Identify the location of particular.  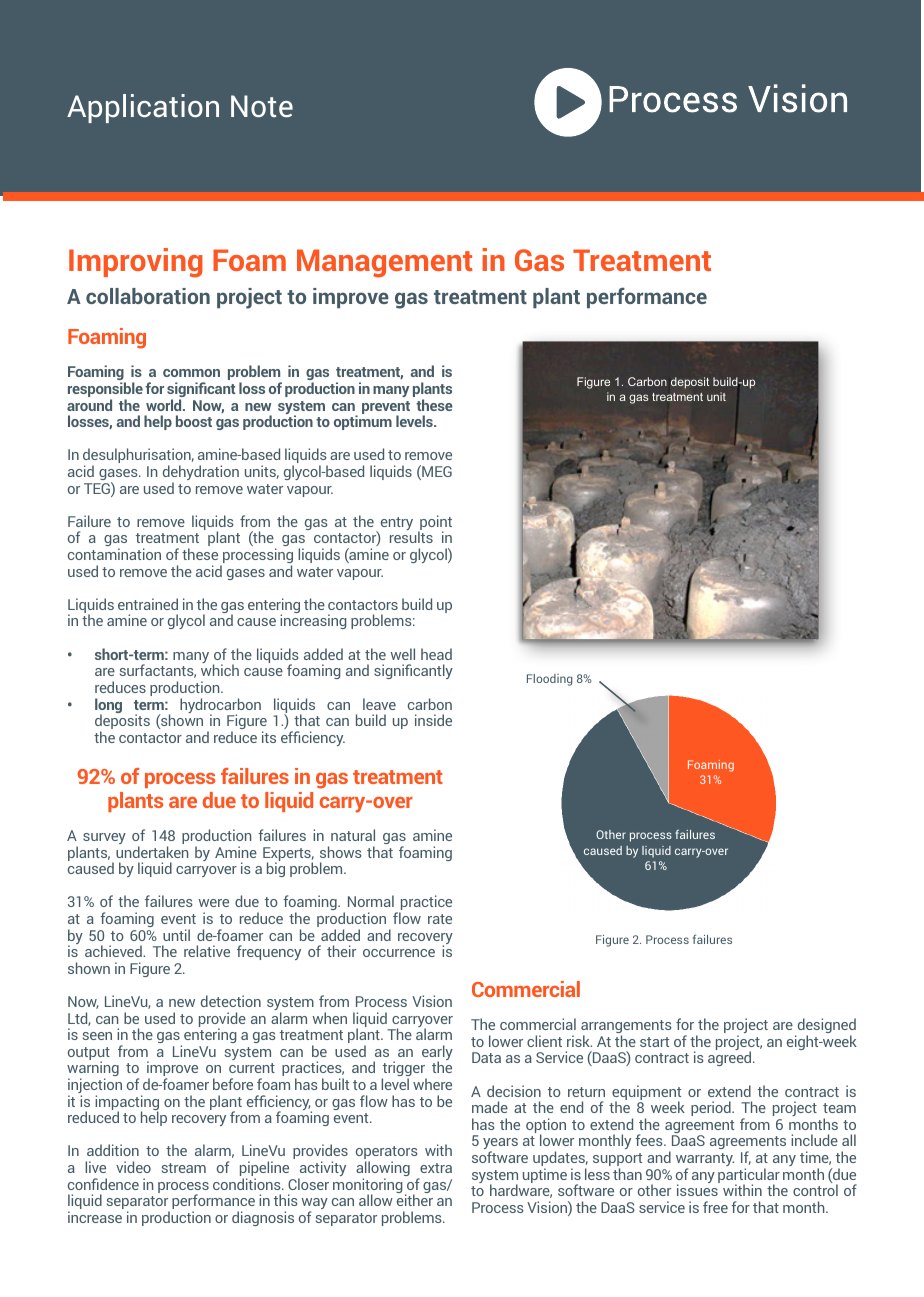
(749, 1177).
